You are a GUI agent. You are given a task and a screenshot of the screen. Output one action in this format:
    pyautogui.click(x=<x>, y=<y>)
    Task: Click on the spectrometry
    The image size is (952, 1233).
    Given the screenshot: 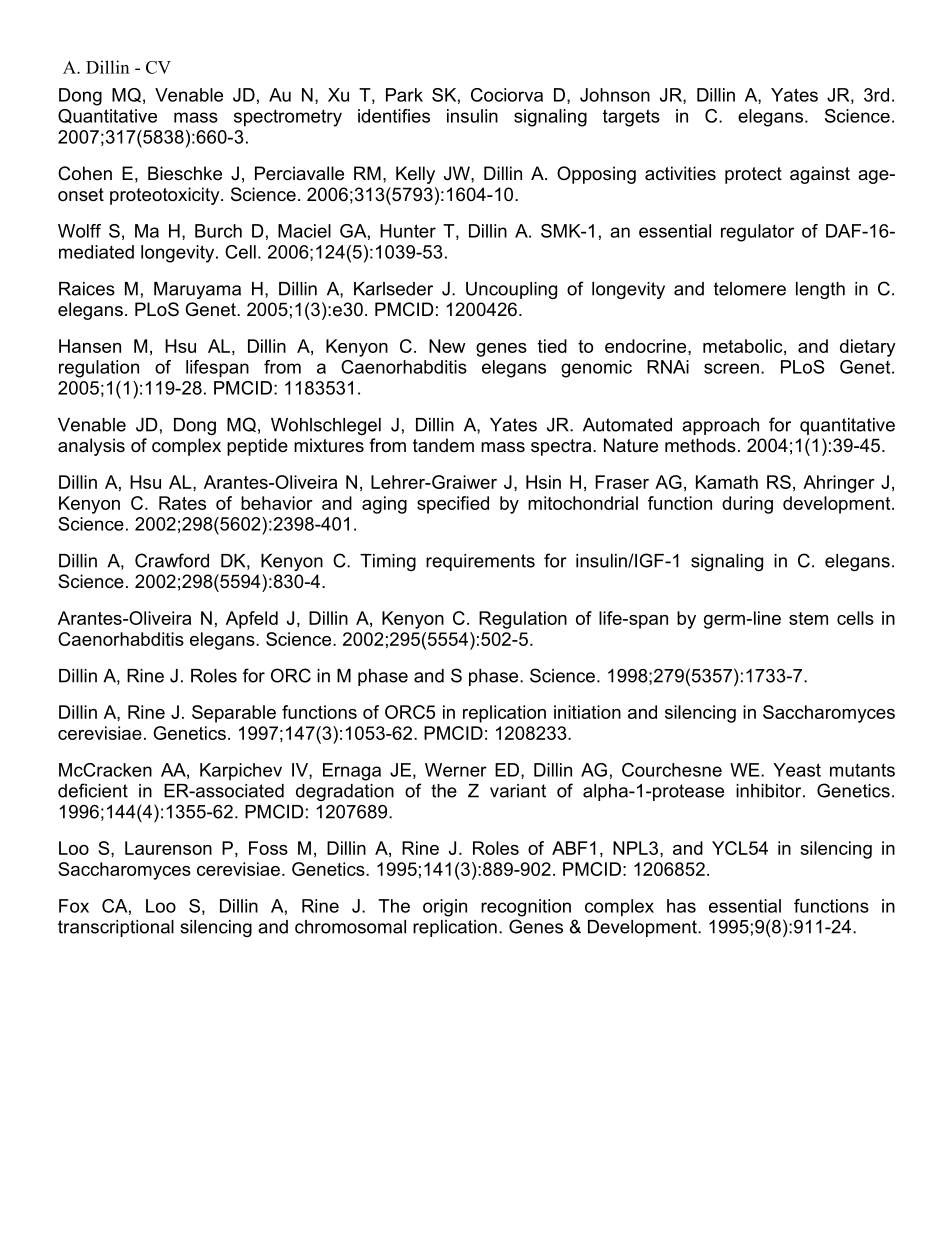 What is the action you would take?
    pyautogui.click(x=288, y=118)
